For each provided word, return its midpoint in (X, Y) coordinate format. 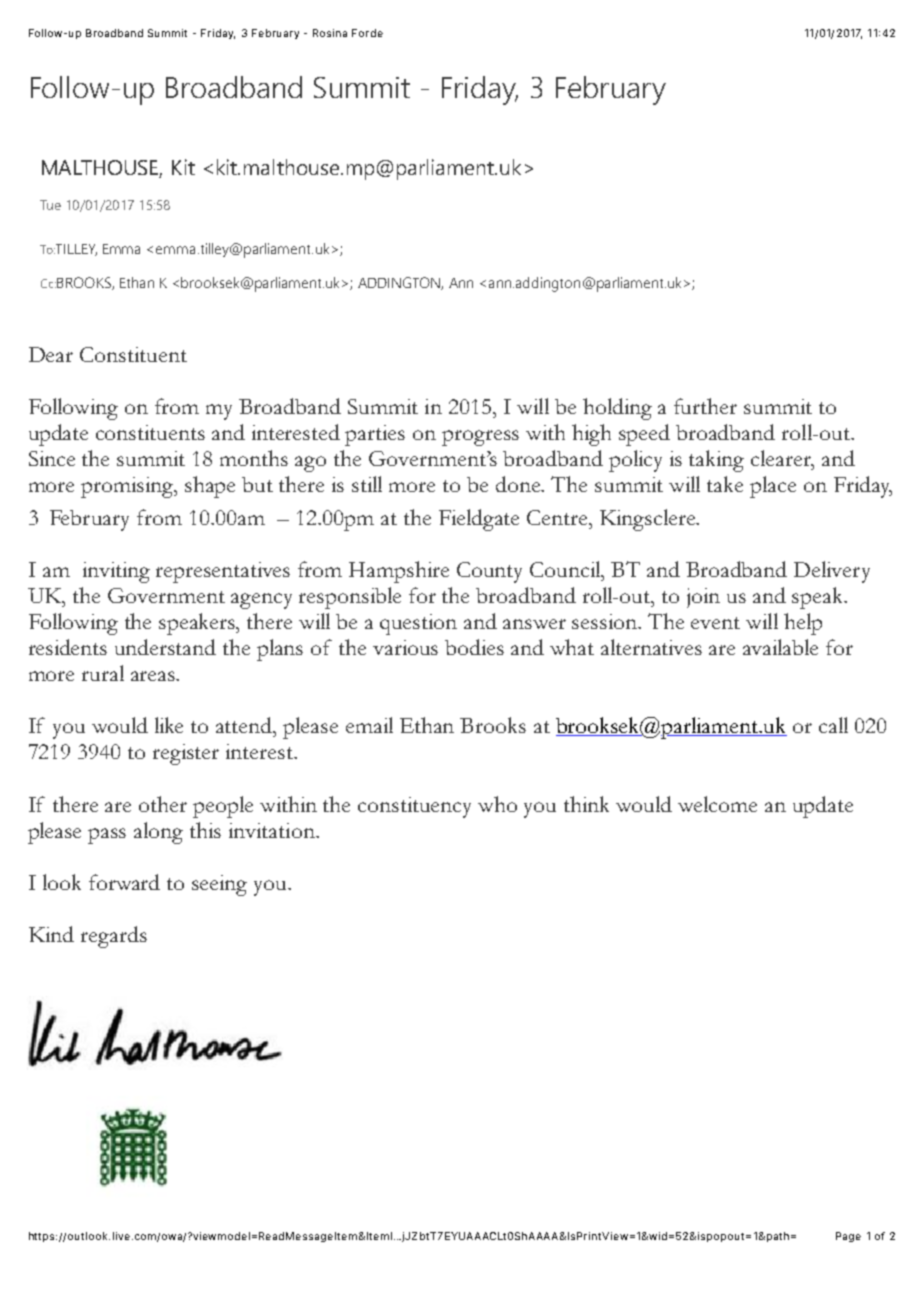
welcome (717, 804)
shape (210, 487)
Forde (367, 33)
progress (480, 438)
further (705, 406)
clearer (782, 458)
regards (114, 937)
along (158, 833)
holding (617, 409)
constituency (414, 807)
